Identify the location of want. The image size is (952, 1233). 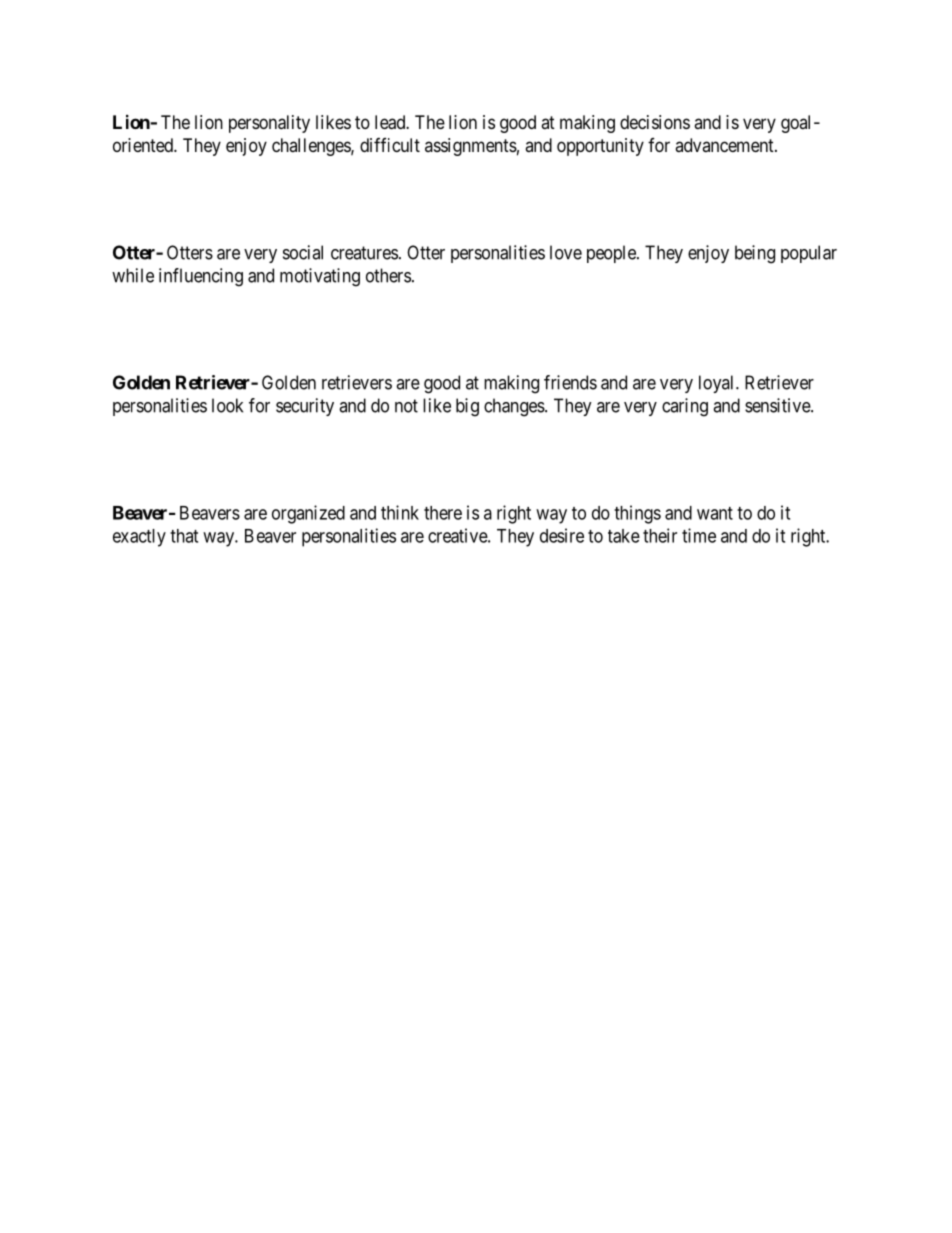
(715, 513).
